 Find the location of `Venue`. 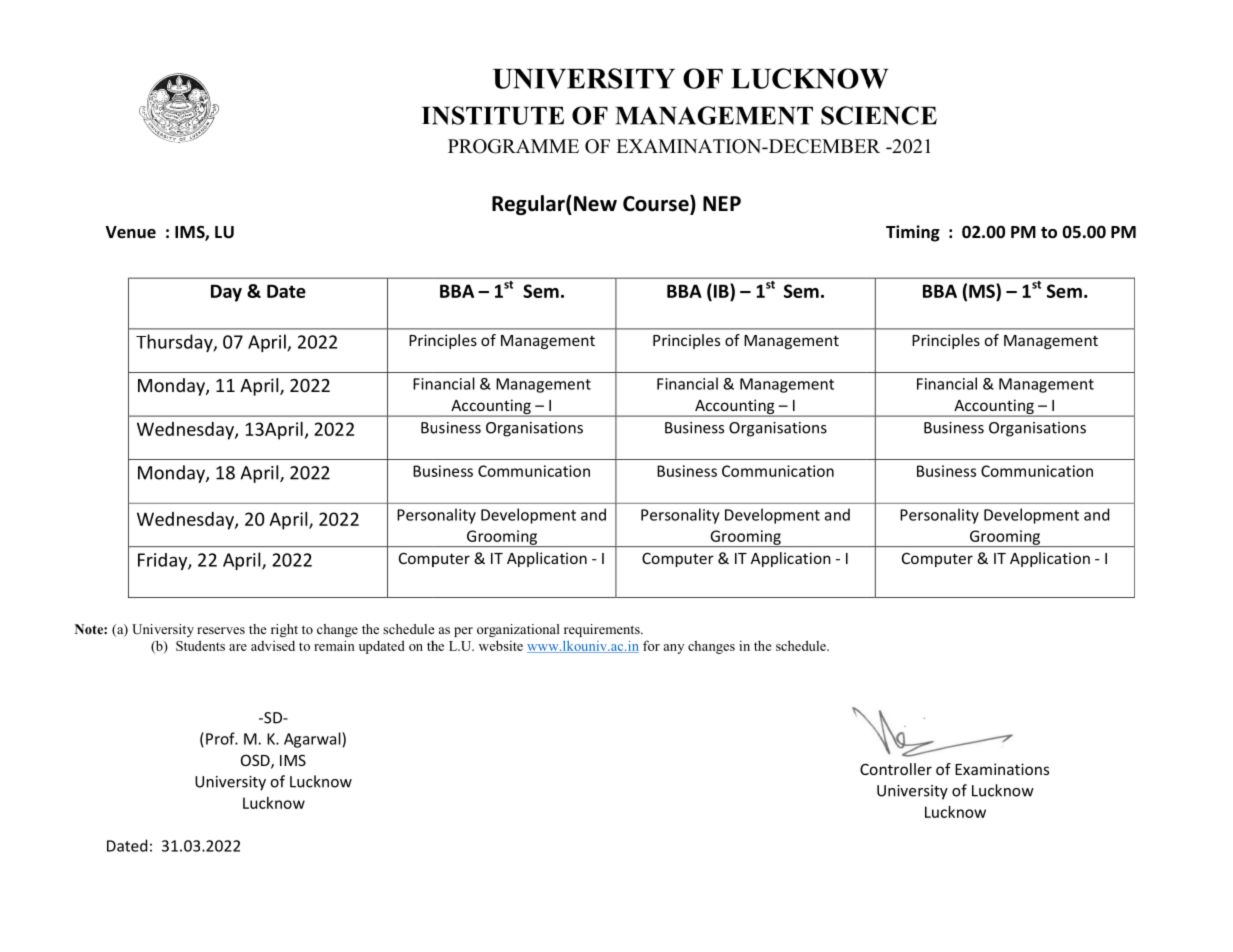

Venue is located at coordinates (130, 232).
